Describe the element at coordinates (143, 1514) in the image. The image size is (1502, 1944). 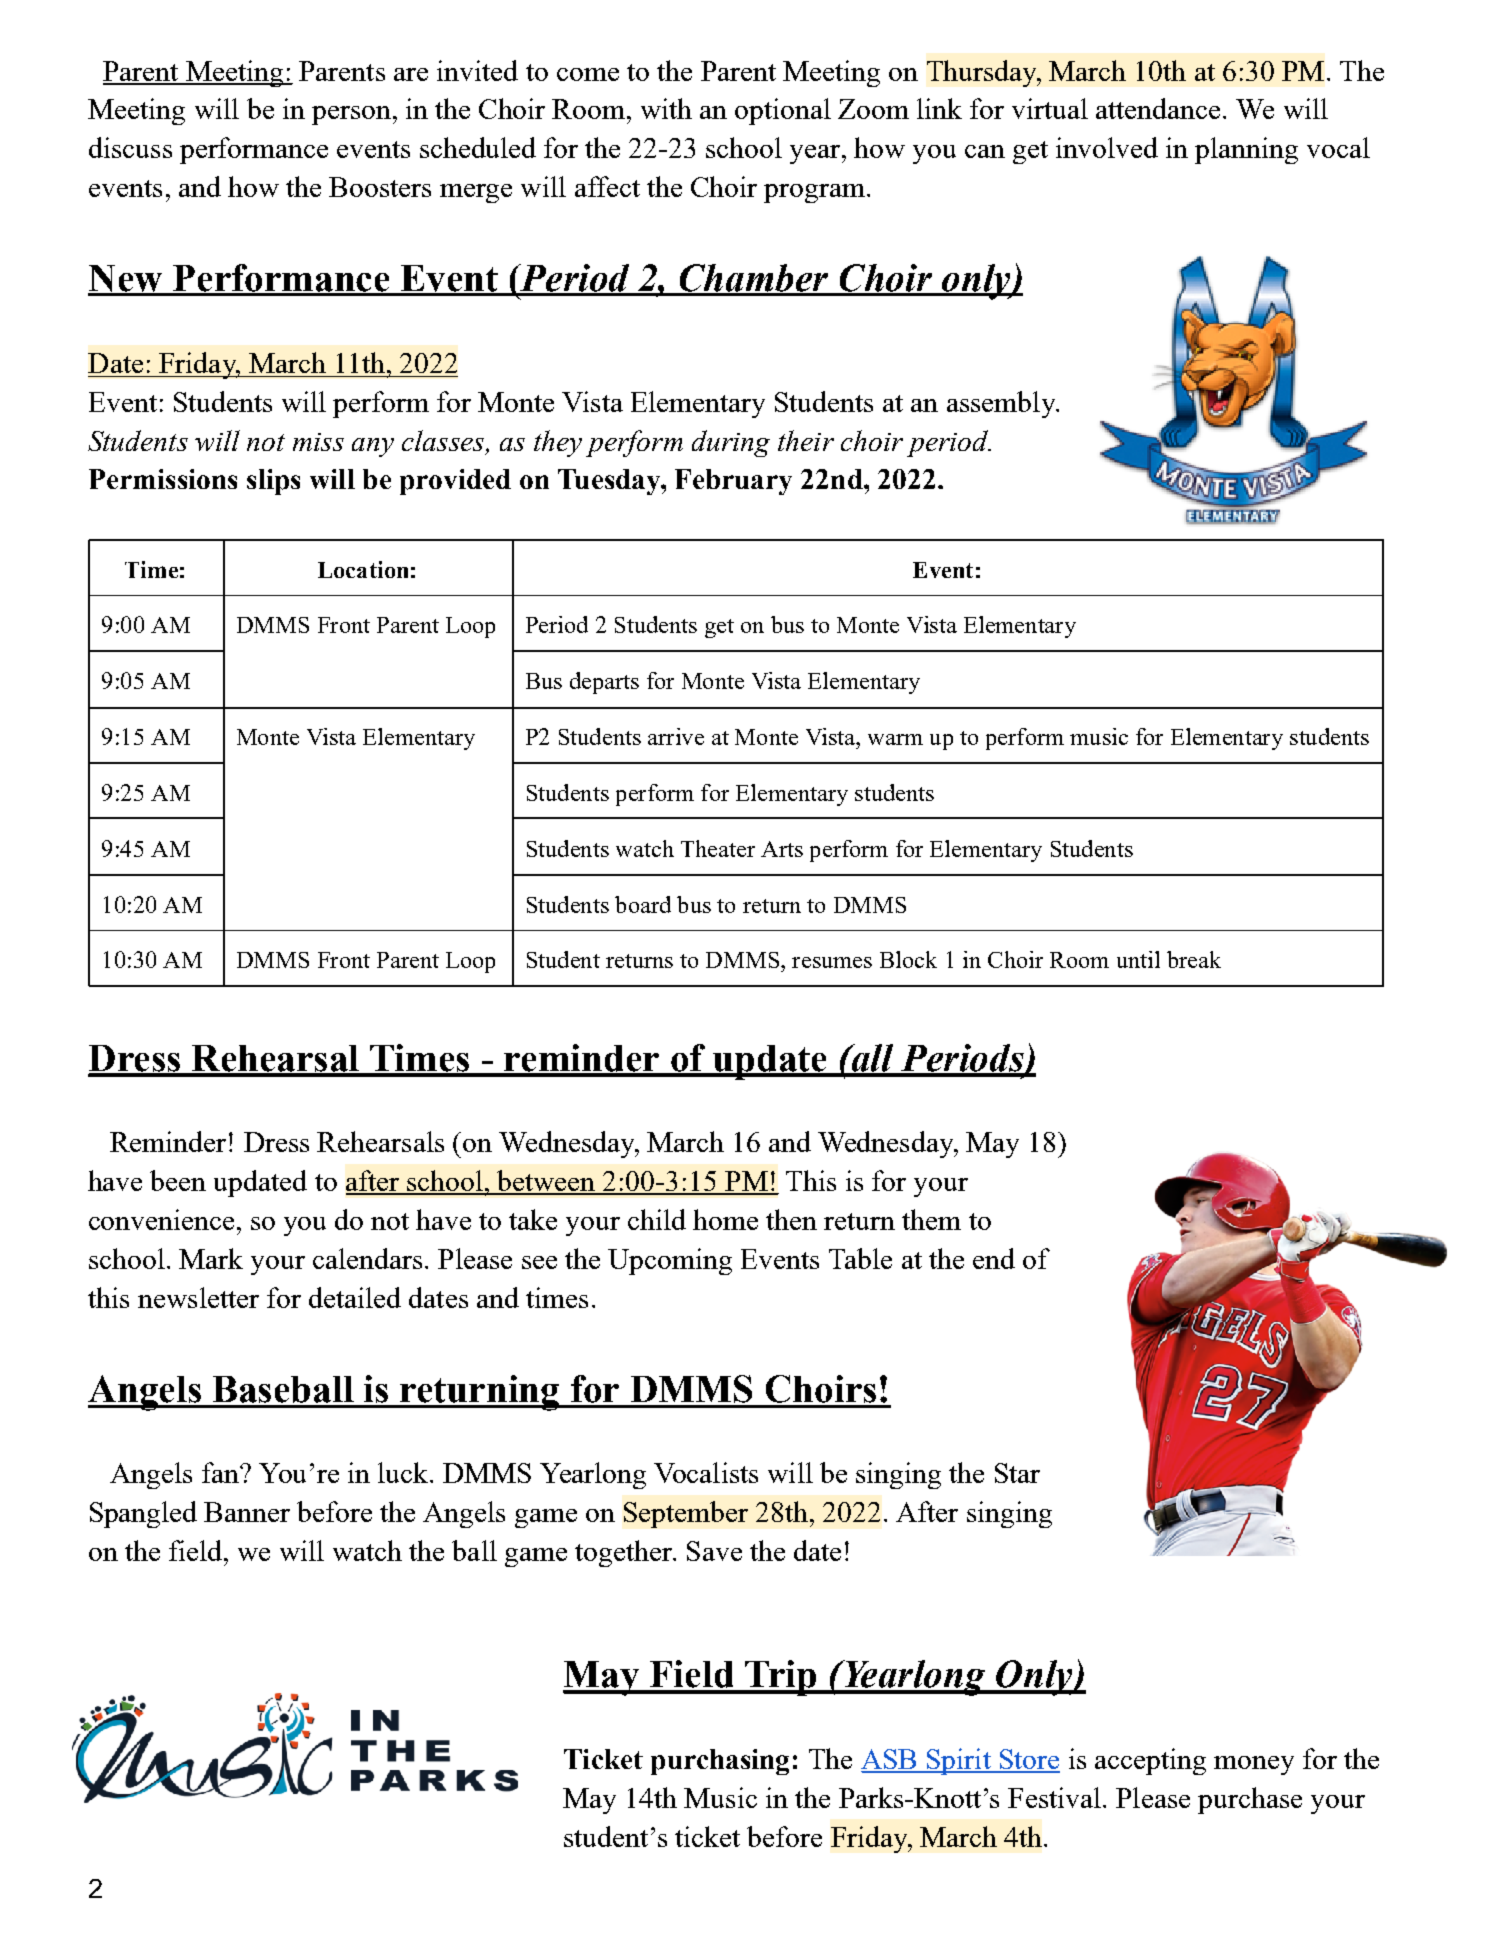
I see `Spangled` at that location.
